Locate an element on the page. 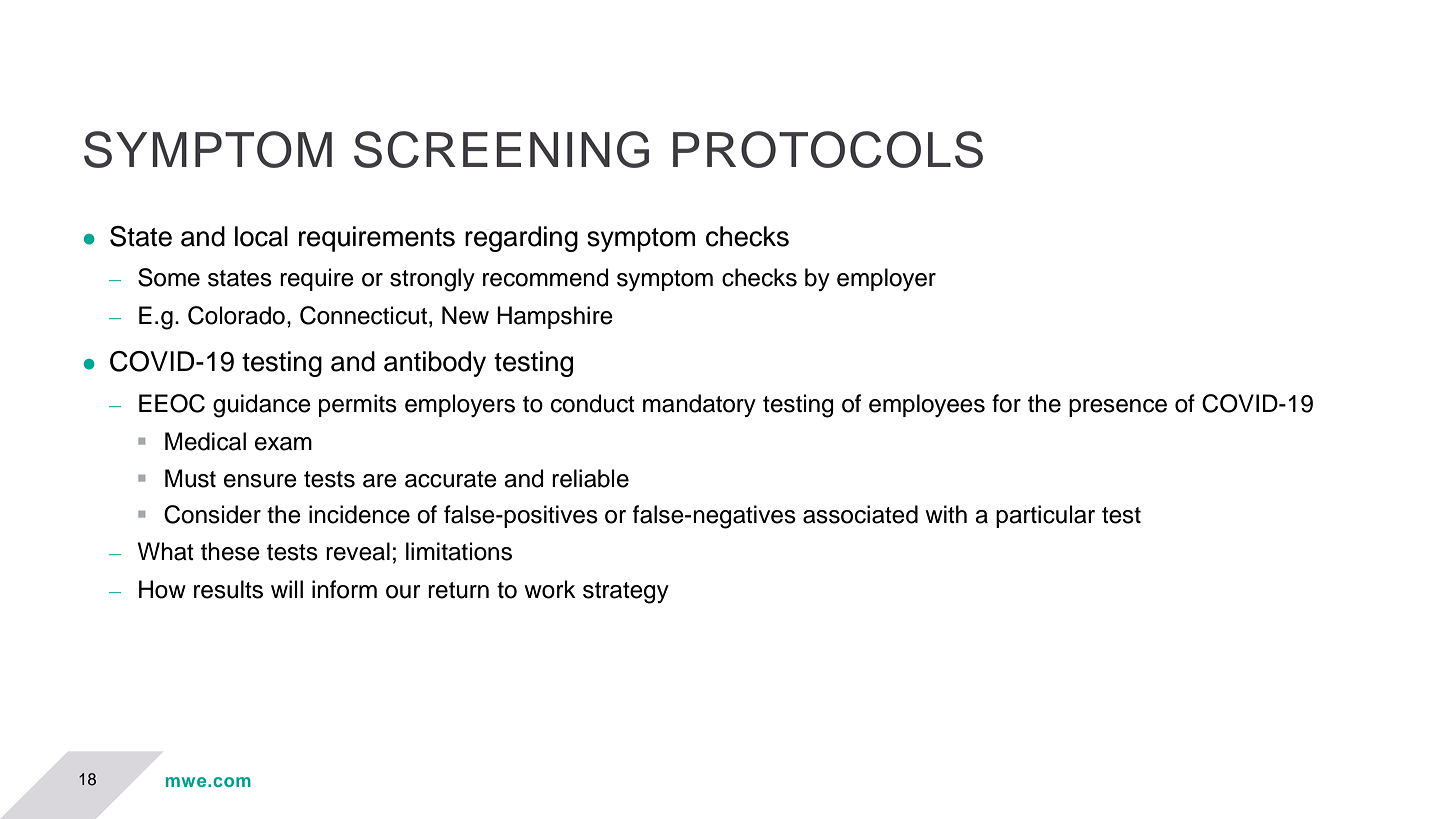  regarding is located at coordinates (521, 239).
